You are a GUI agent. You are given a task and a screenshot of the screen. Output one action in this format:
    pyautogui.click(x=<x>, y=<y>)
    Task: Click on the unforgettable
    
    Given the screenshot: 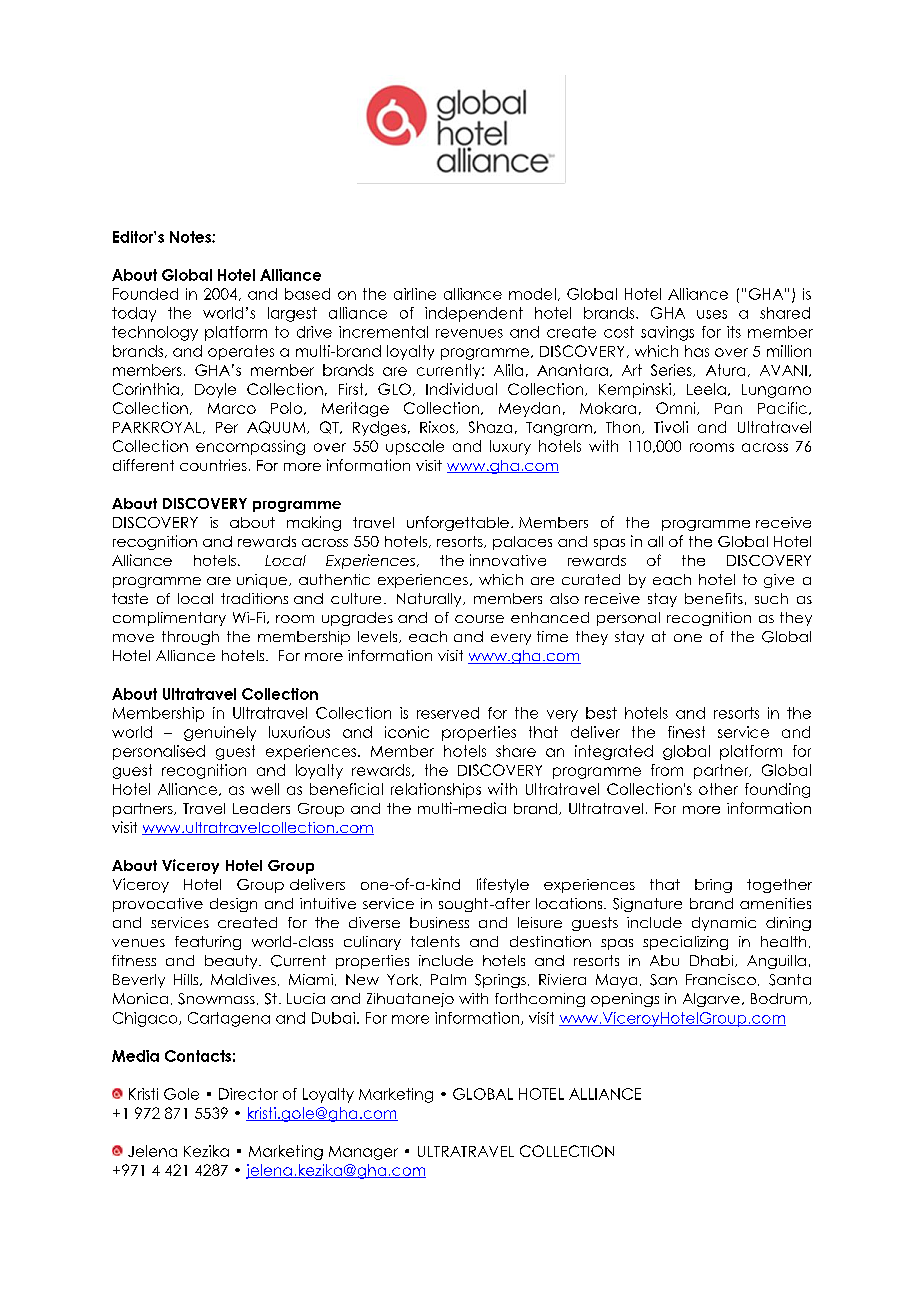 What is the action you would take?
    pyautogui.click(x=458, y=523)
